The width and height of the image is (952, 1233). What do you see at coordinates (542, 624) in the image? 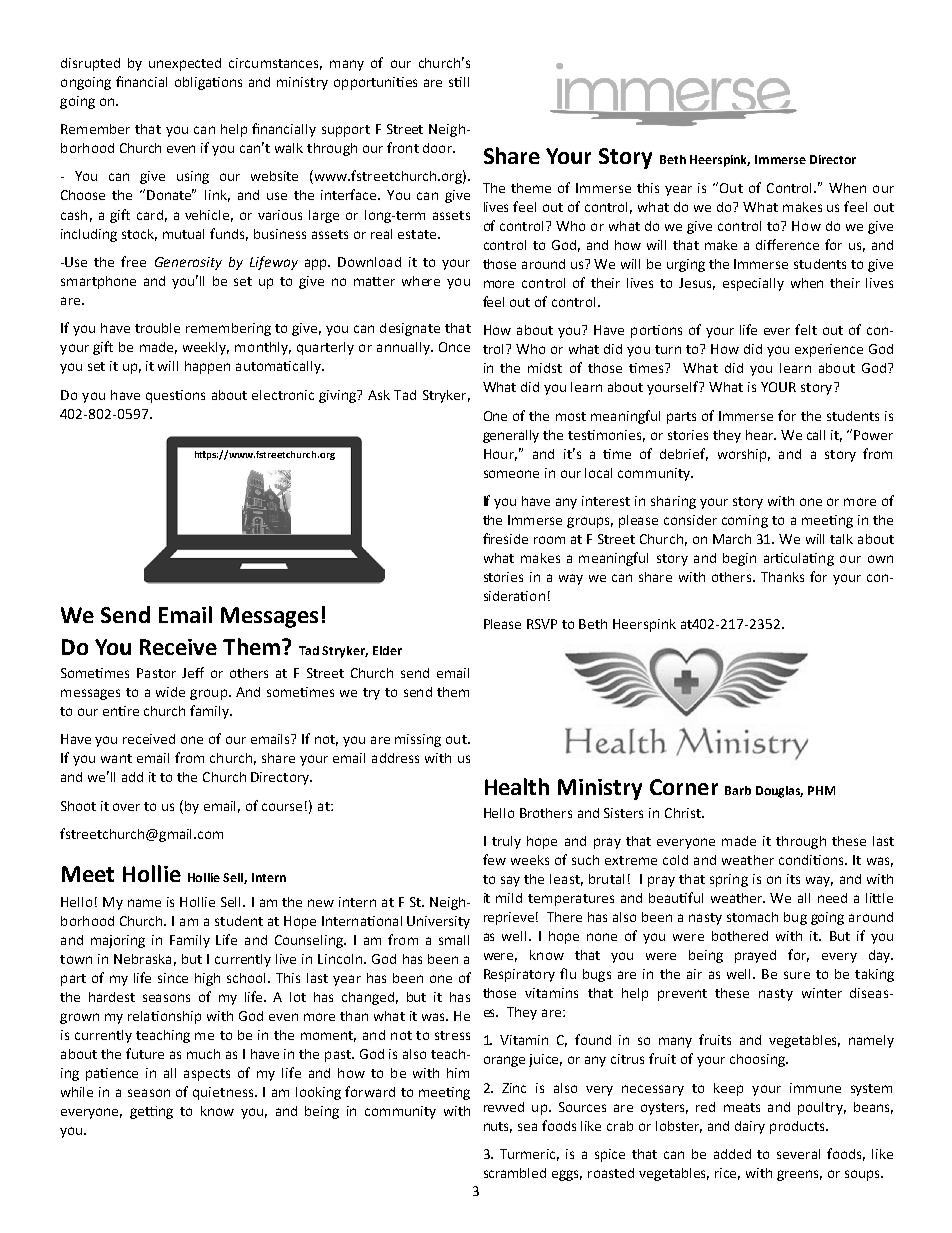
I see `RSVP` at bounding box center [542, 624].
